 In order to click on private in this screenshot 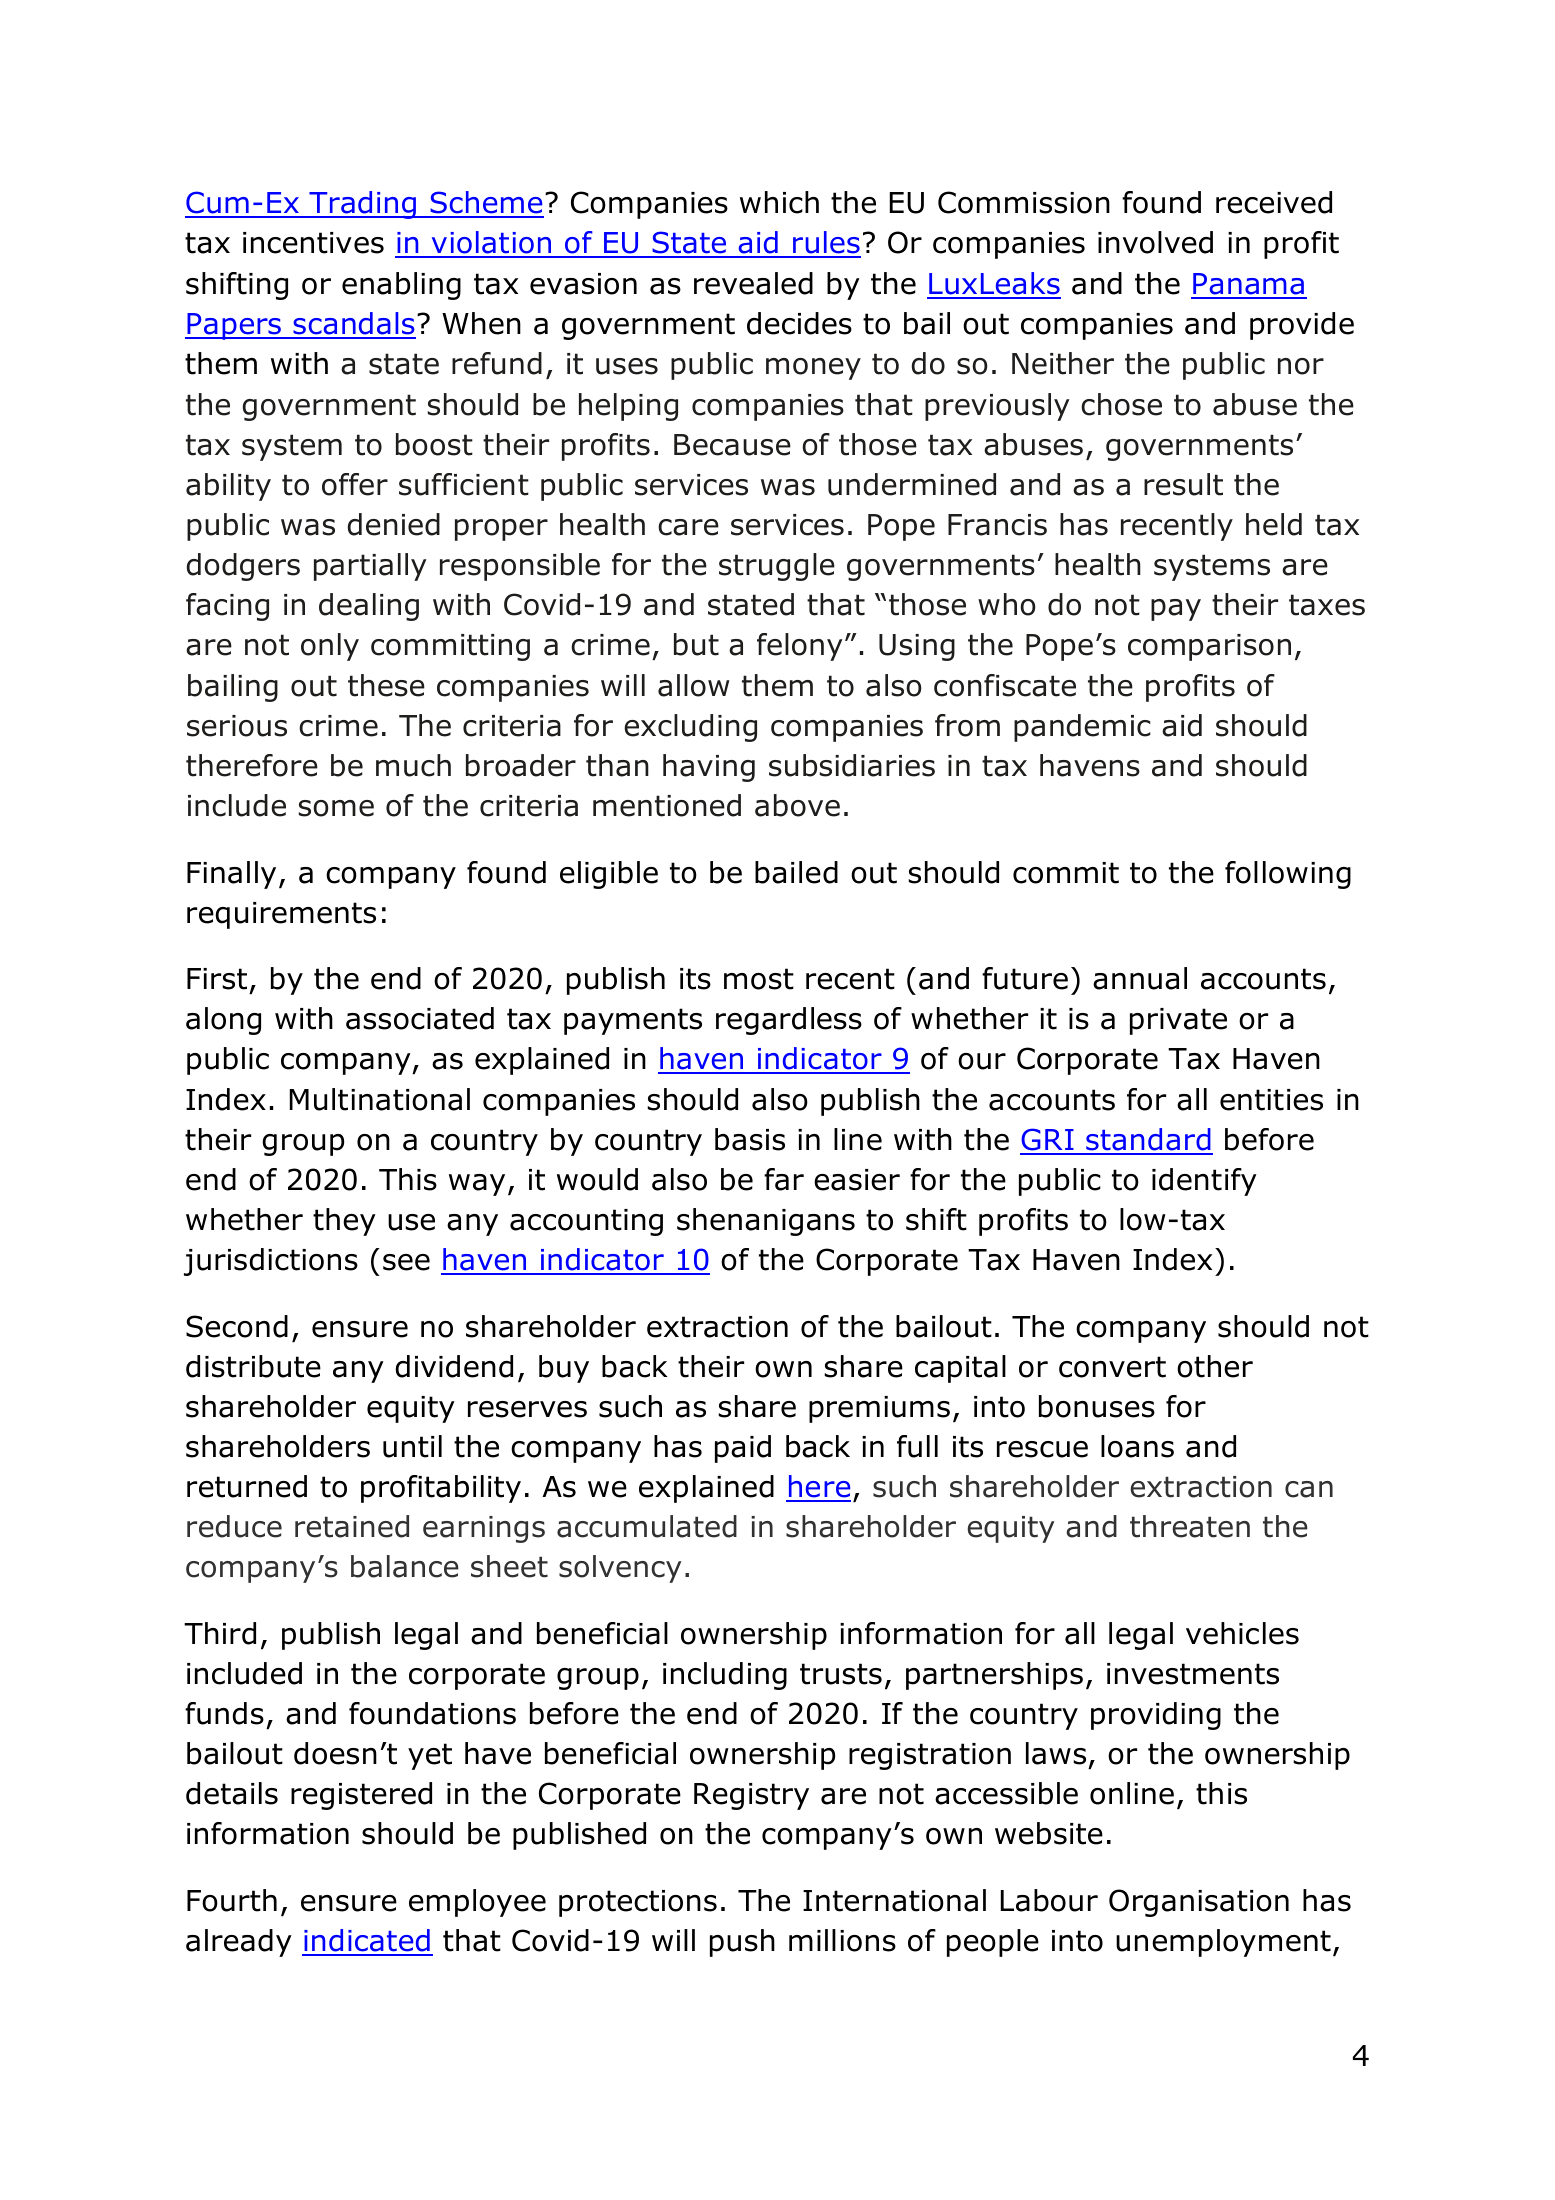, I will do `click(1178, 1021)`.
